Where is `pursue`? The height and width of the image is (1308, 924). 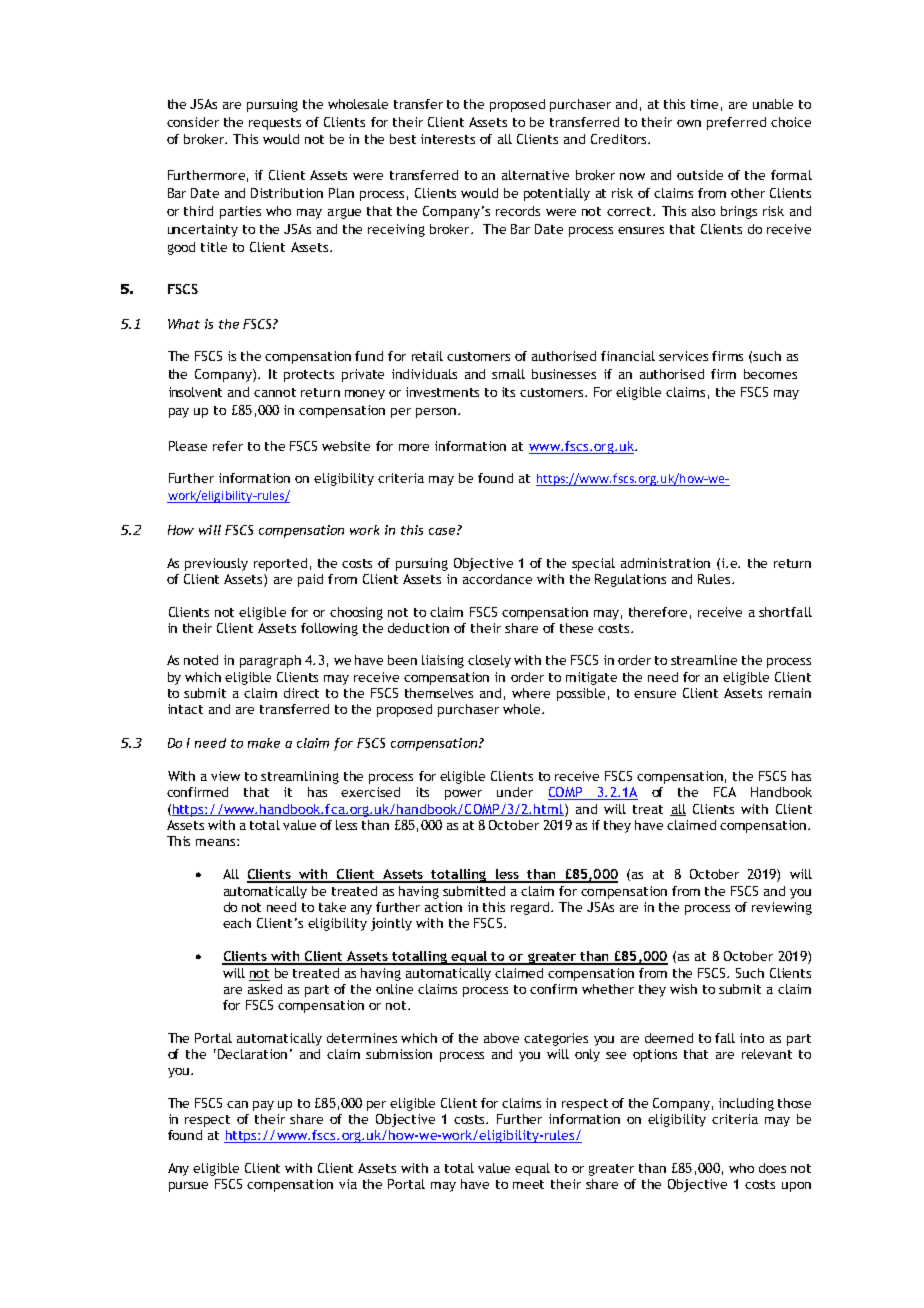
pursue is located at coordinates (188, 1187).
